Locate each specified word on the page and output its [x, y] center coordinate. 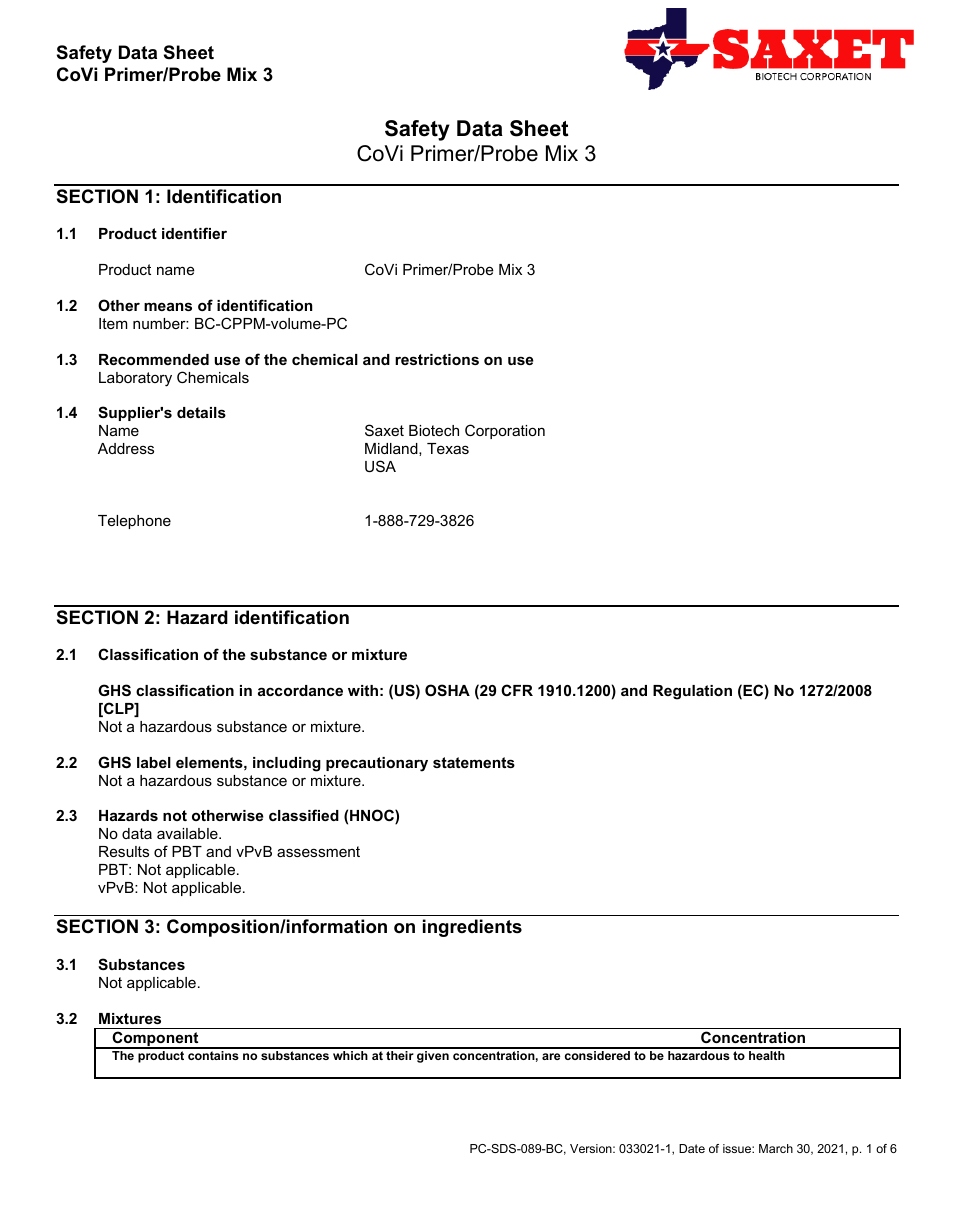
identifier [194, 233]
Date [692, 1148]
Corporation [505, 431]
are [551, 1056]
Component [155, 1040]
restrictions [437, 359]
